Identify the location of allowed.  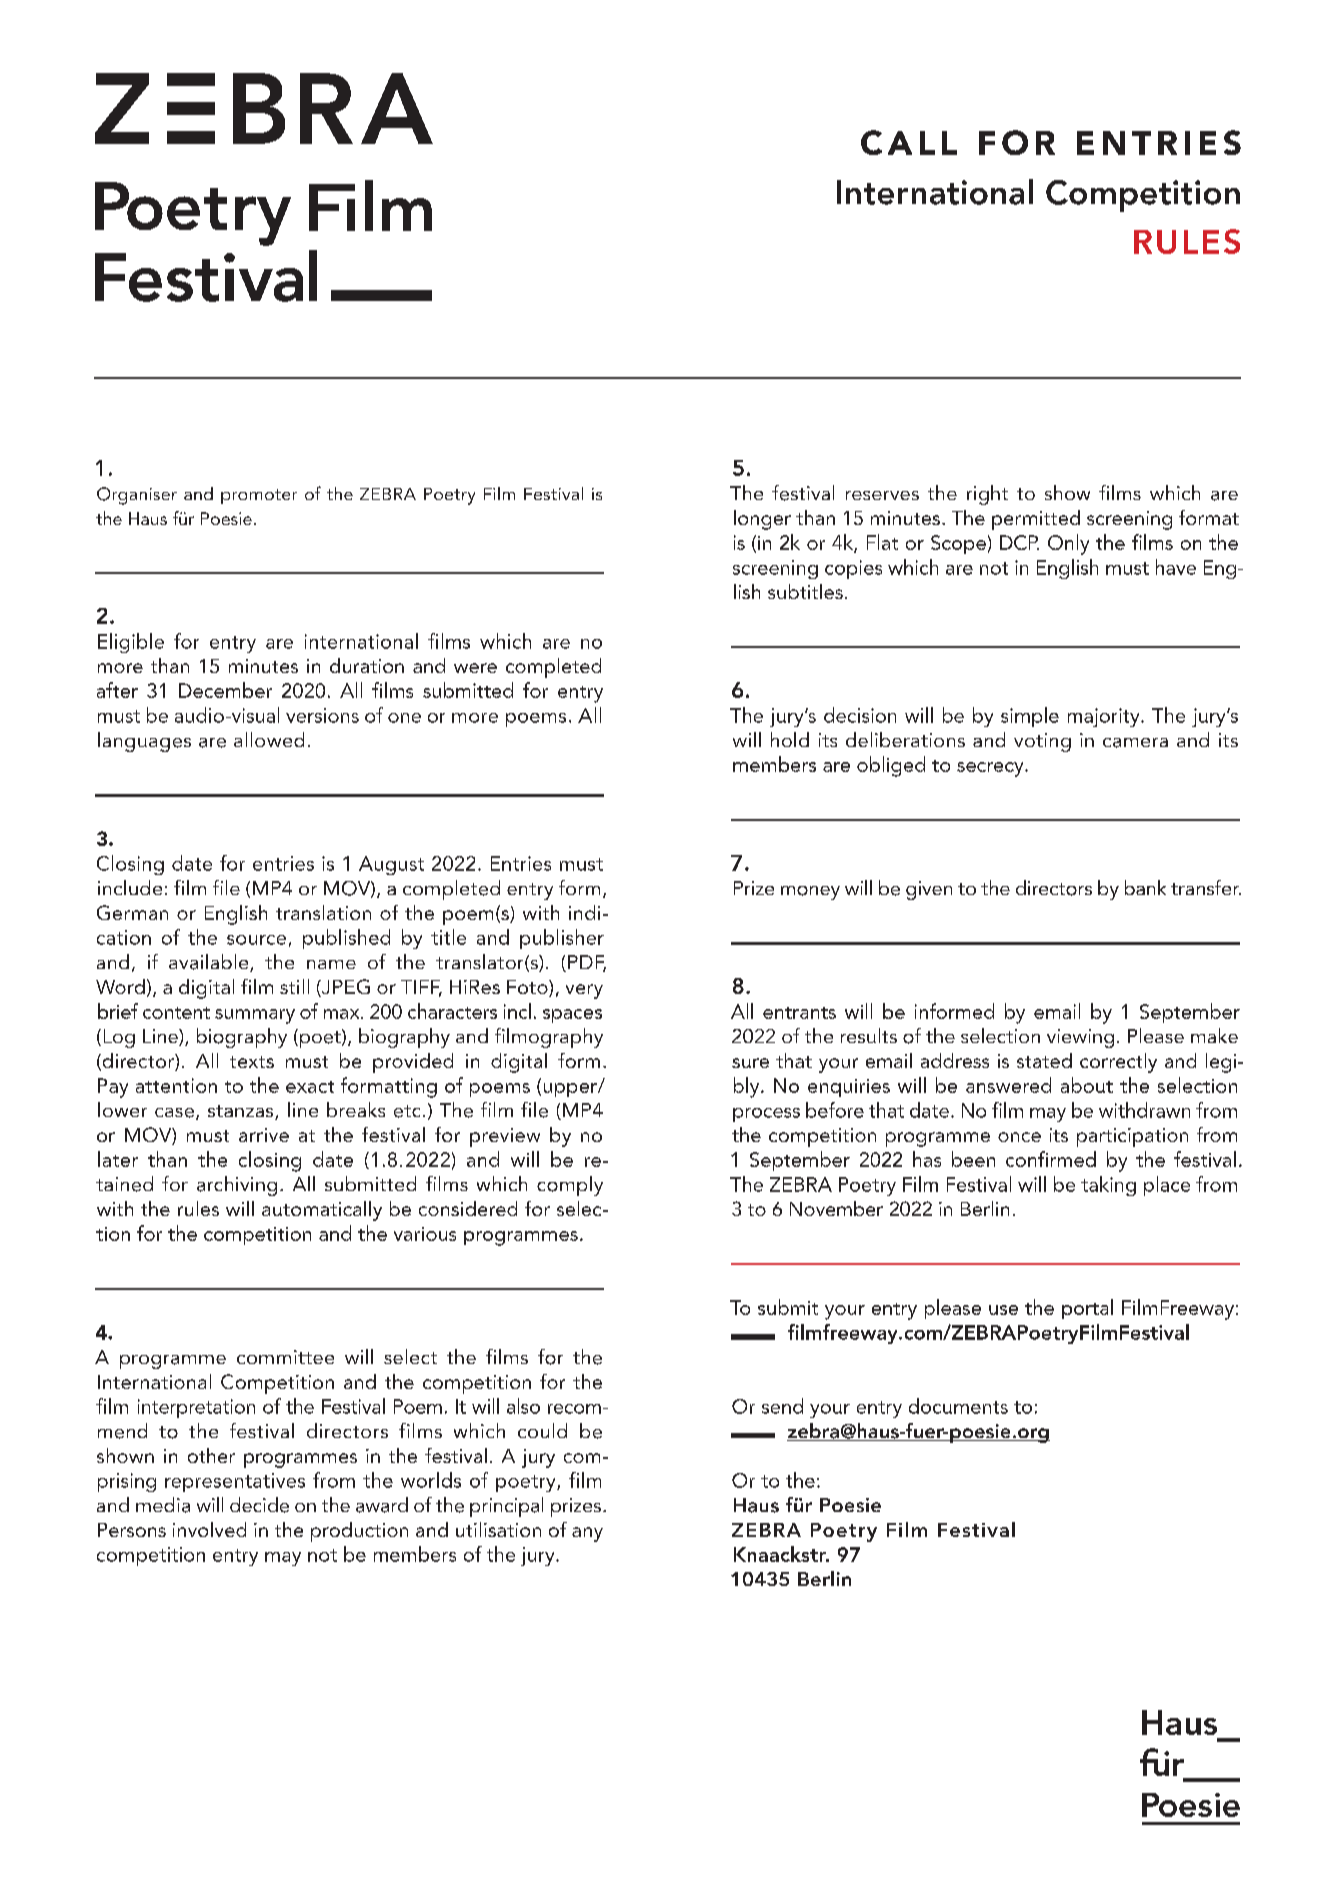
(269, 739).
